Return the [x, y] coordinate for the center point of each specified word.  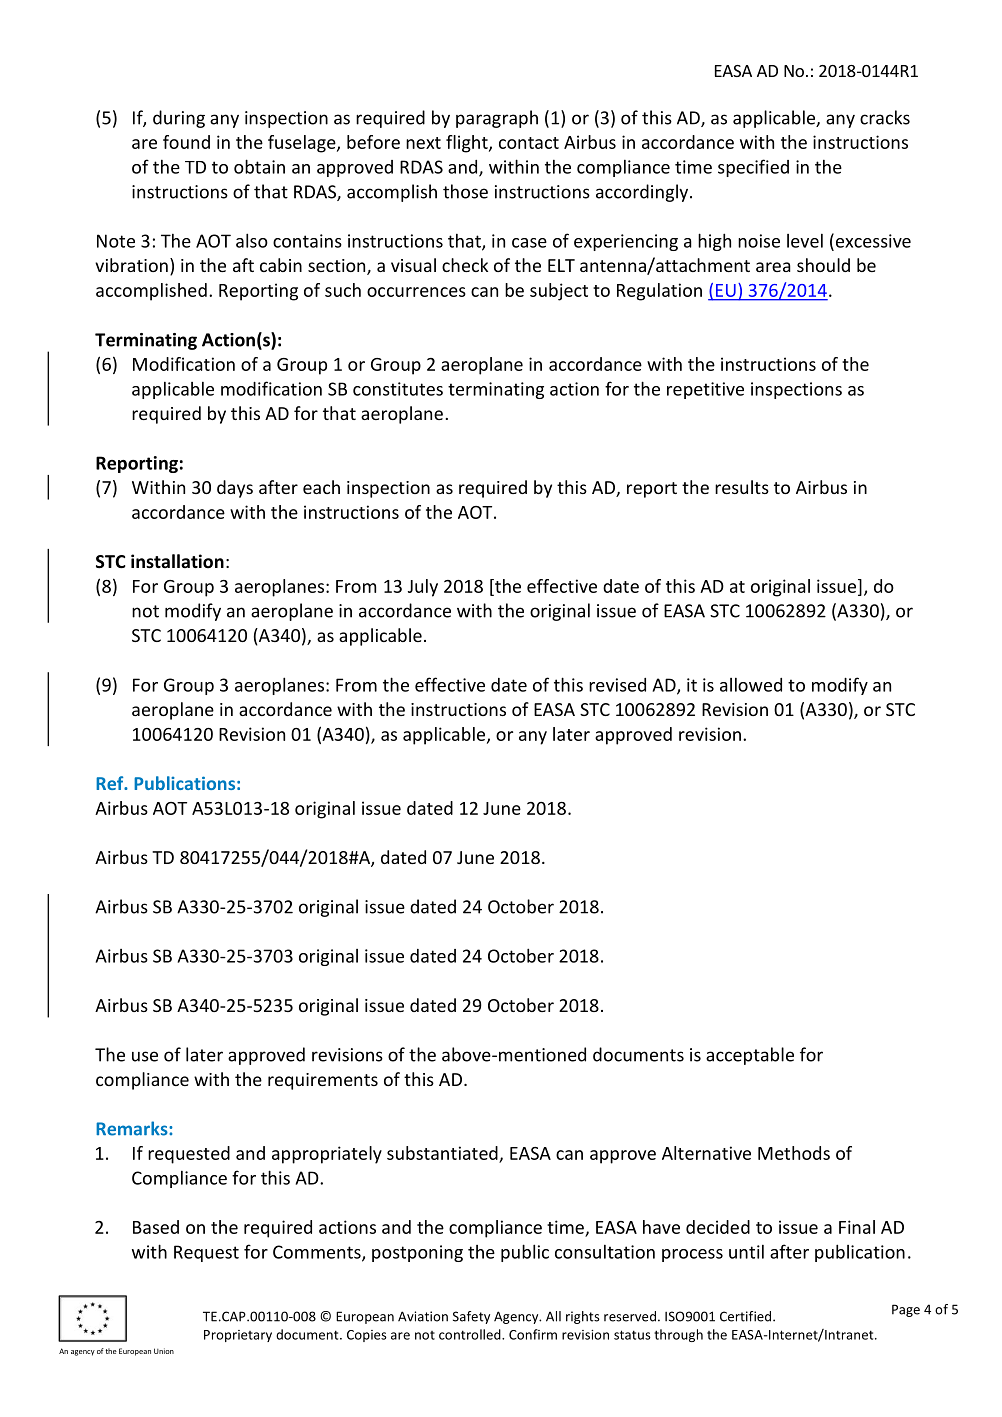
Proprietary [238, 1336]
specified [753, 168]
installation [177, 561]
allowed [751, 684]
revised [617, 685]
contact [529, 143]
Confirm [533, 1334]
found [186, 142]
